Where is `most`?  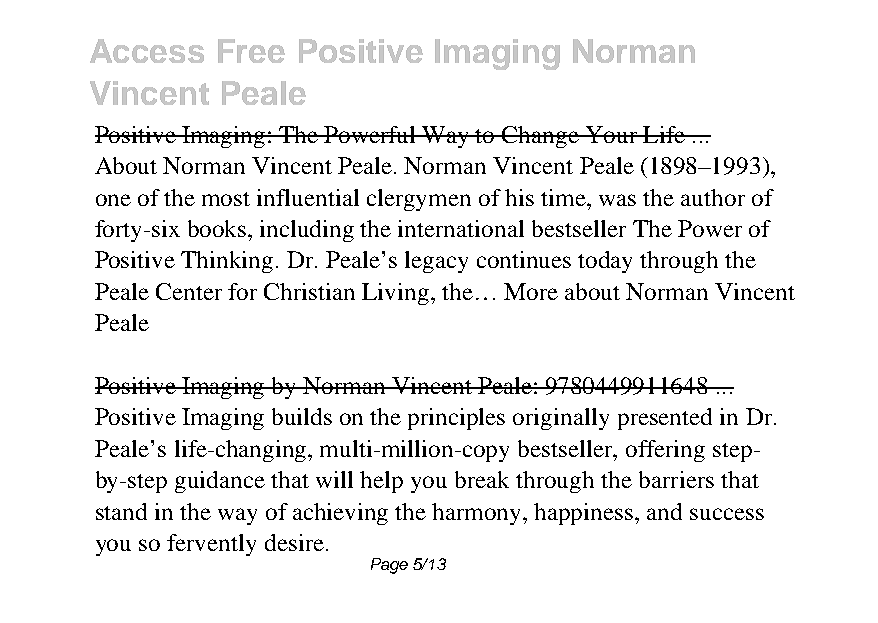
most is located at coordinates (226, 199).
